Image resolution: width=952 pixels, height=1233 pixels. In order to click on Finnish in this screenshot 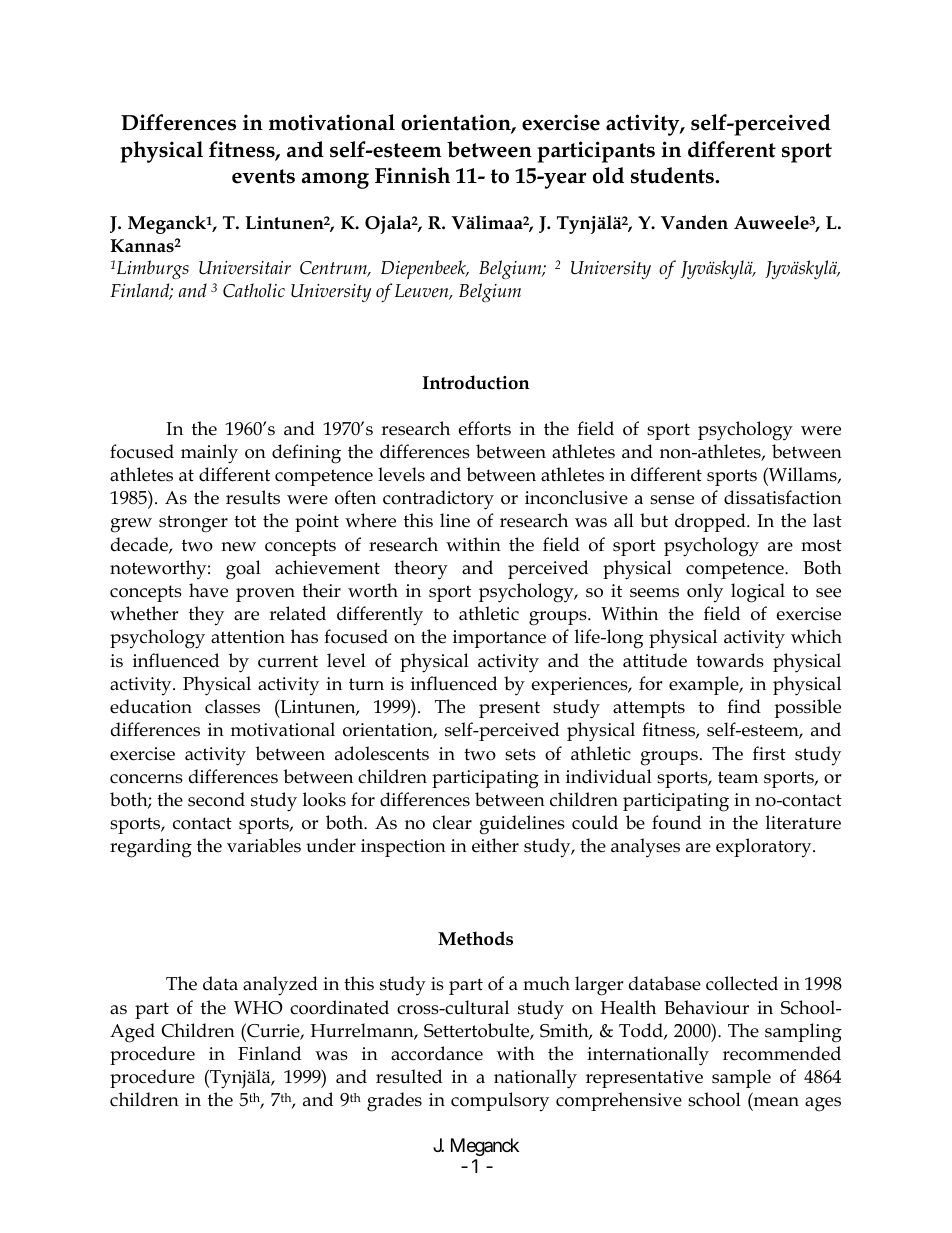, I will do `click(412, 175)`.
